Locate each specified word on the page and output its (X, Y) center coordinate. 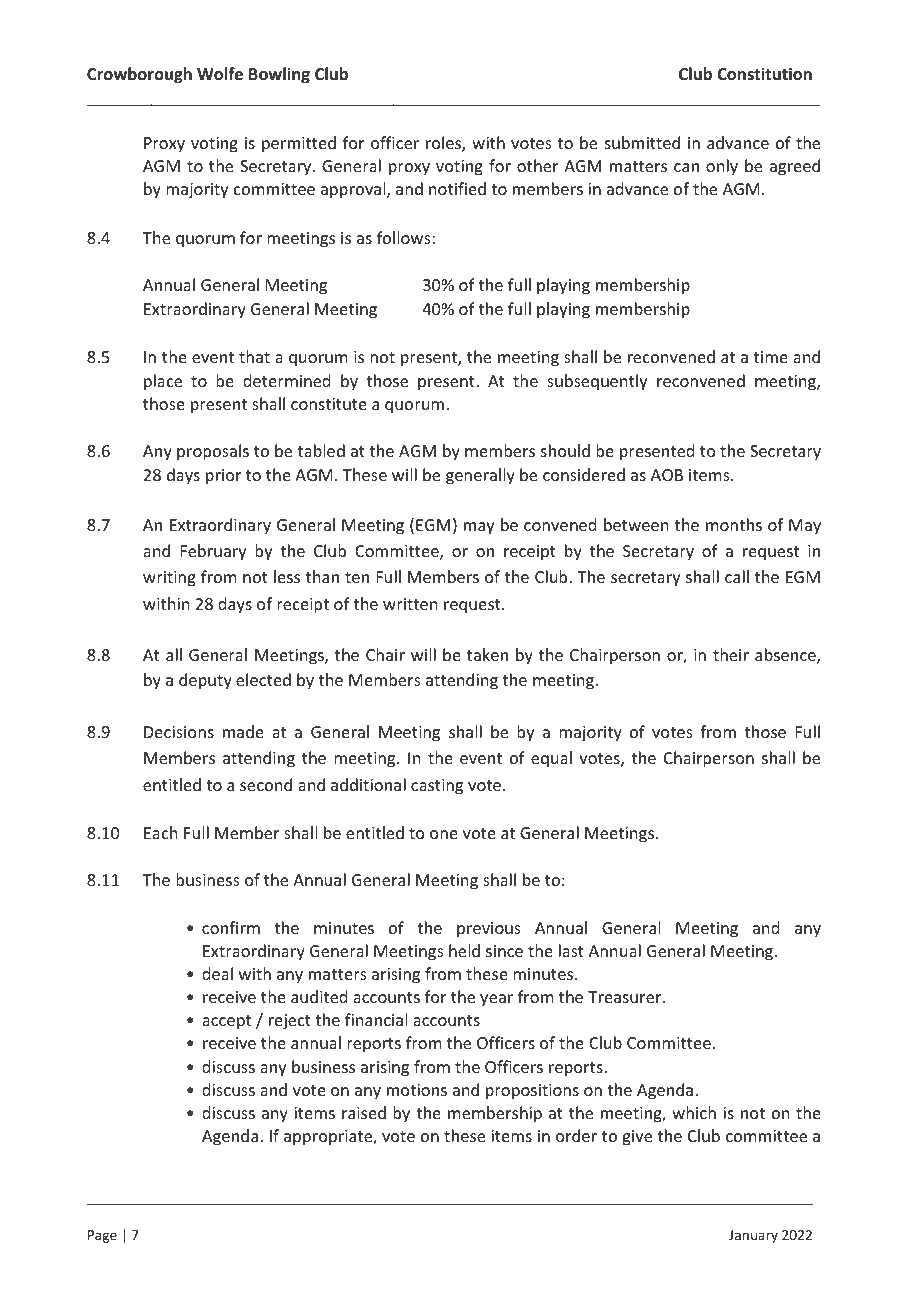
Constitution (764, 74)
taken (487, 654)
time (771, 357)
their (731, 654)
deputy (205, 681)
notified (457, 188)
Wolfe (220, 74)
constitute (329, 404)
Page (102, 1236)
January (753, 1236)
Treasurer (626, 997)
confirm (231, 927)
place (163, 382)
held (464, 950)
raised (364, 1112)
